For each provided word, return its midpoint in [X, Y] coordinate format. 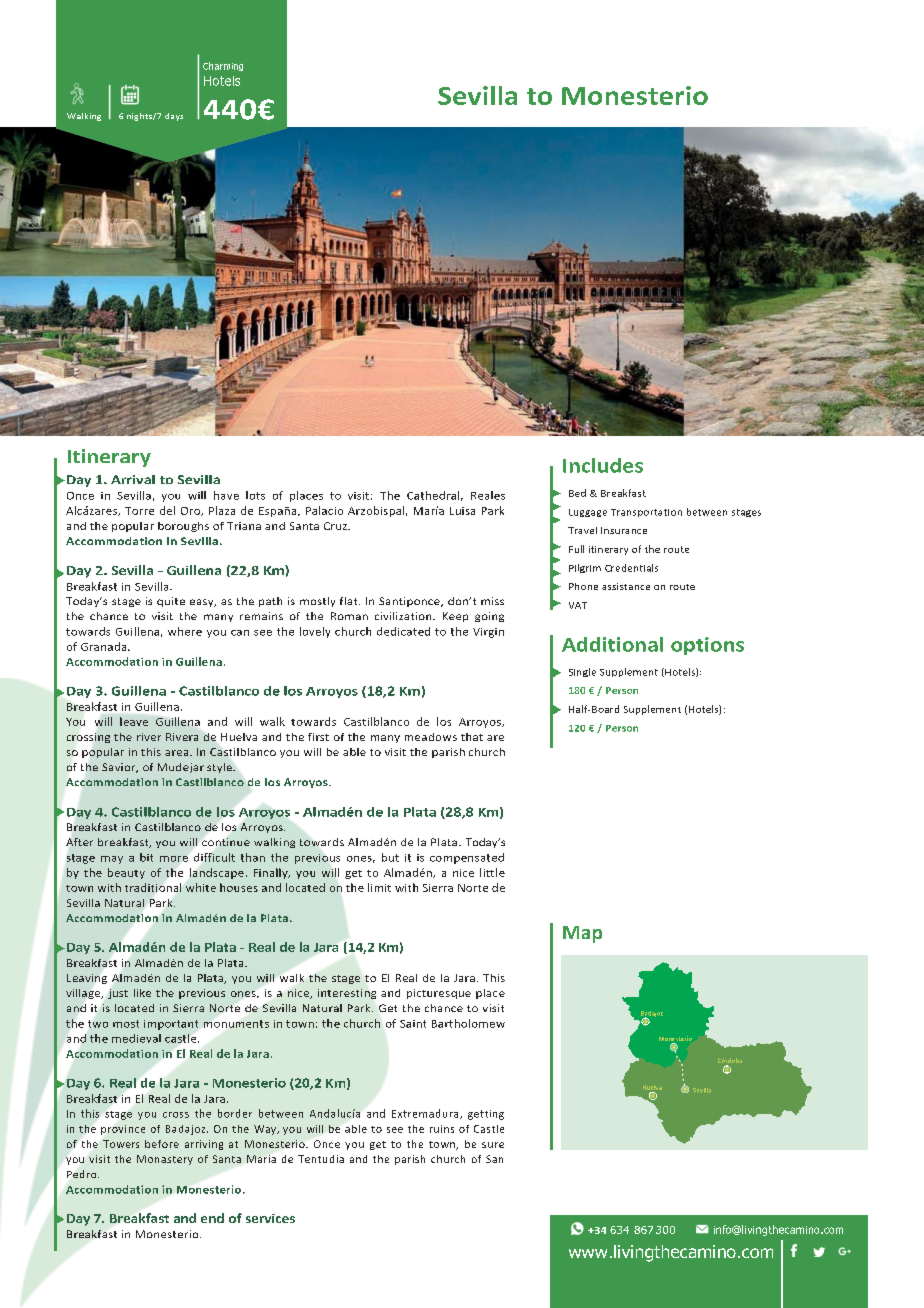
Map [582, 934]
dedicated [403, 631]
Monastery [165, 1160]
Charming [223, 66]
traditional [153, 887]
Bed [577, 493]
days [174, 117]
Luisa [462, 511]
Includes [603, 465]
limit [379, 887]
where [185, 631]
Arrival [133, 479]
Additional [612, 644]
